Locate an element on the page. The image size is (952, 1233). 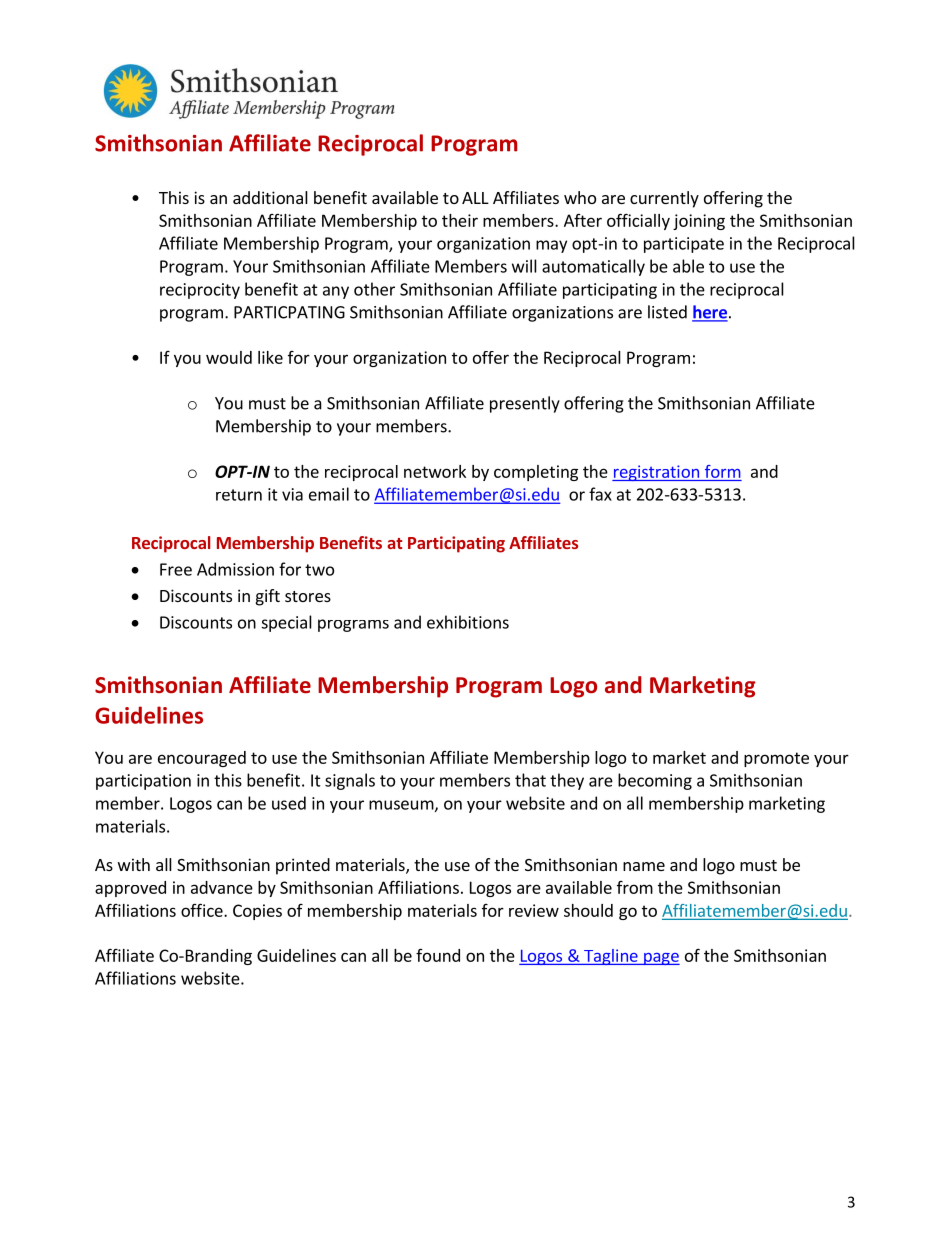
return is located at coordinates (239, 495).
